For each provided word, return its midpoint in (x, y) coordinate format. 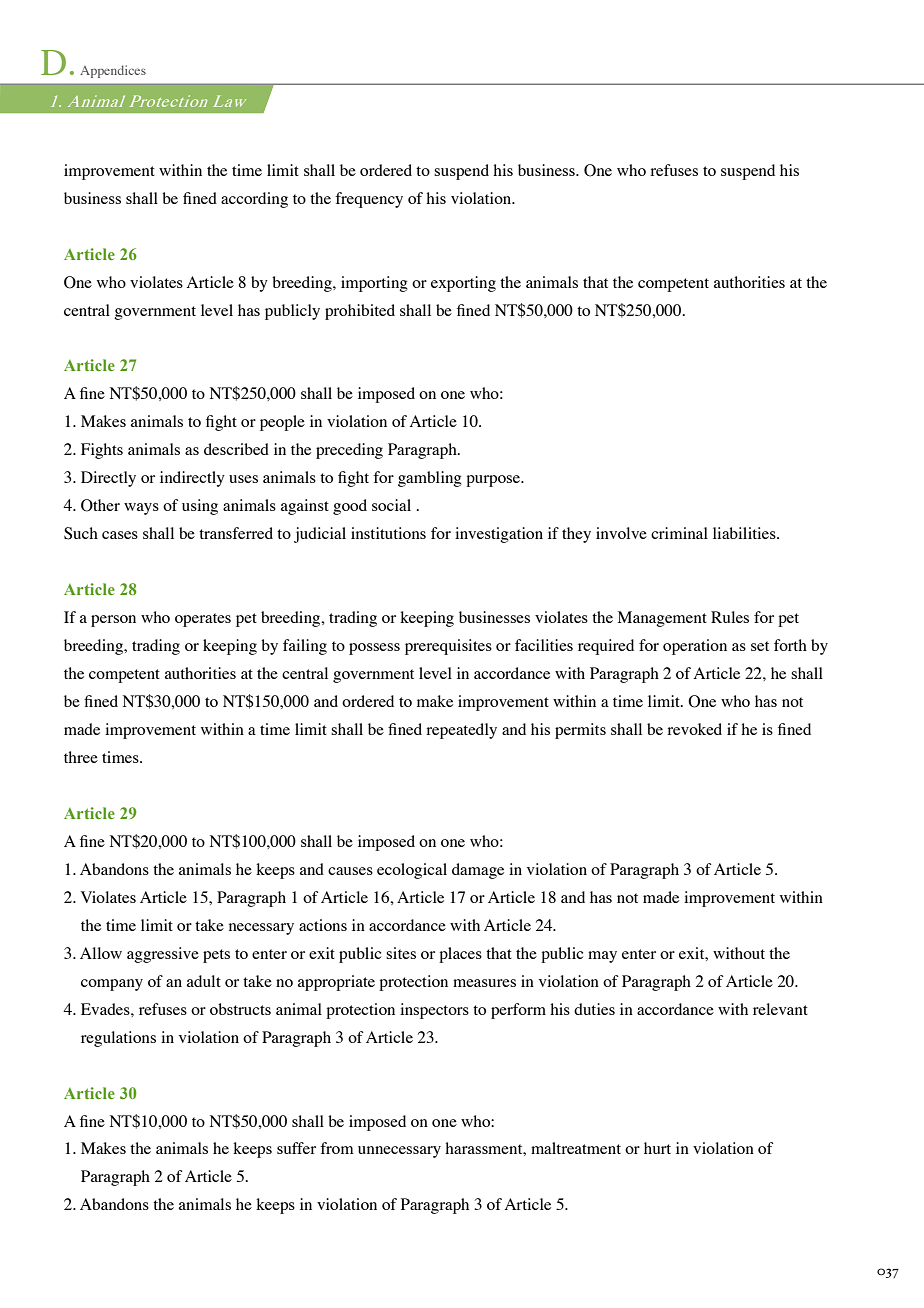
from (337, 1148)
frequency (369, 200)
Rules (730, 617)
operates (203, 620)
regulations (118, 1039)
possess (374, 649)
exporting (463, 284)
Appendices (113, 71)
